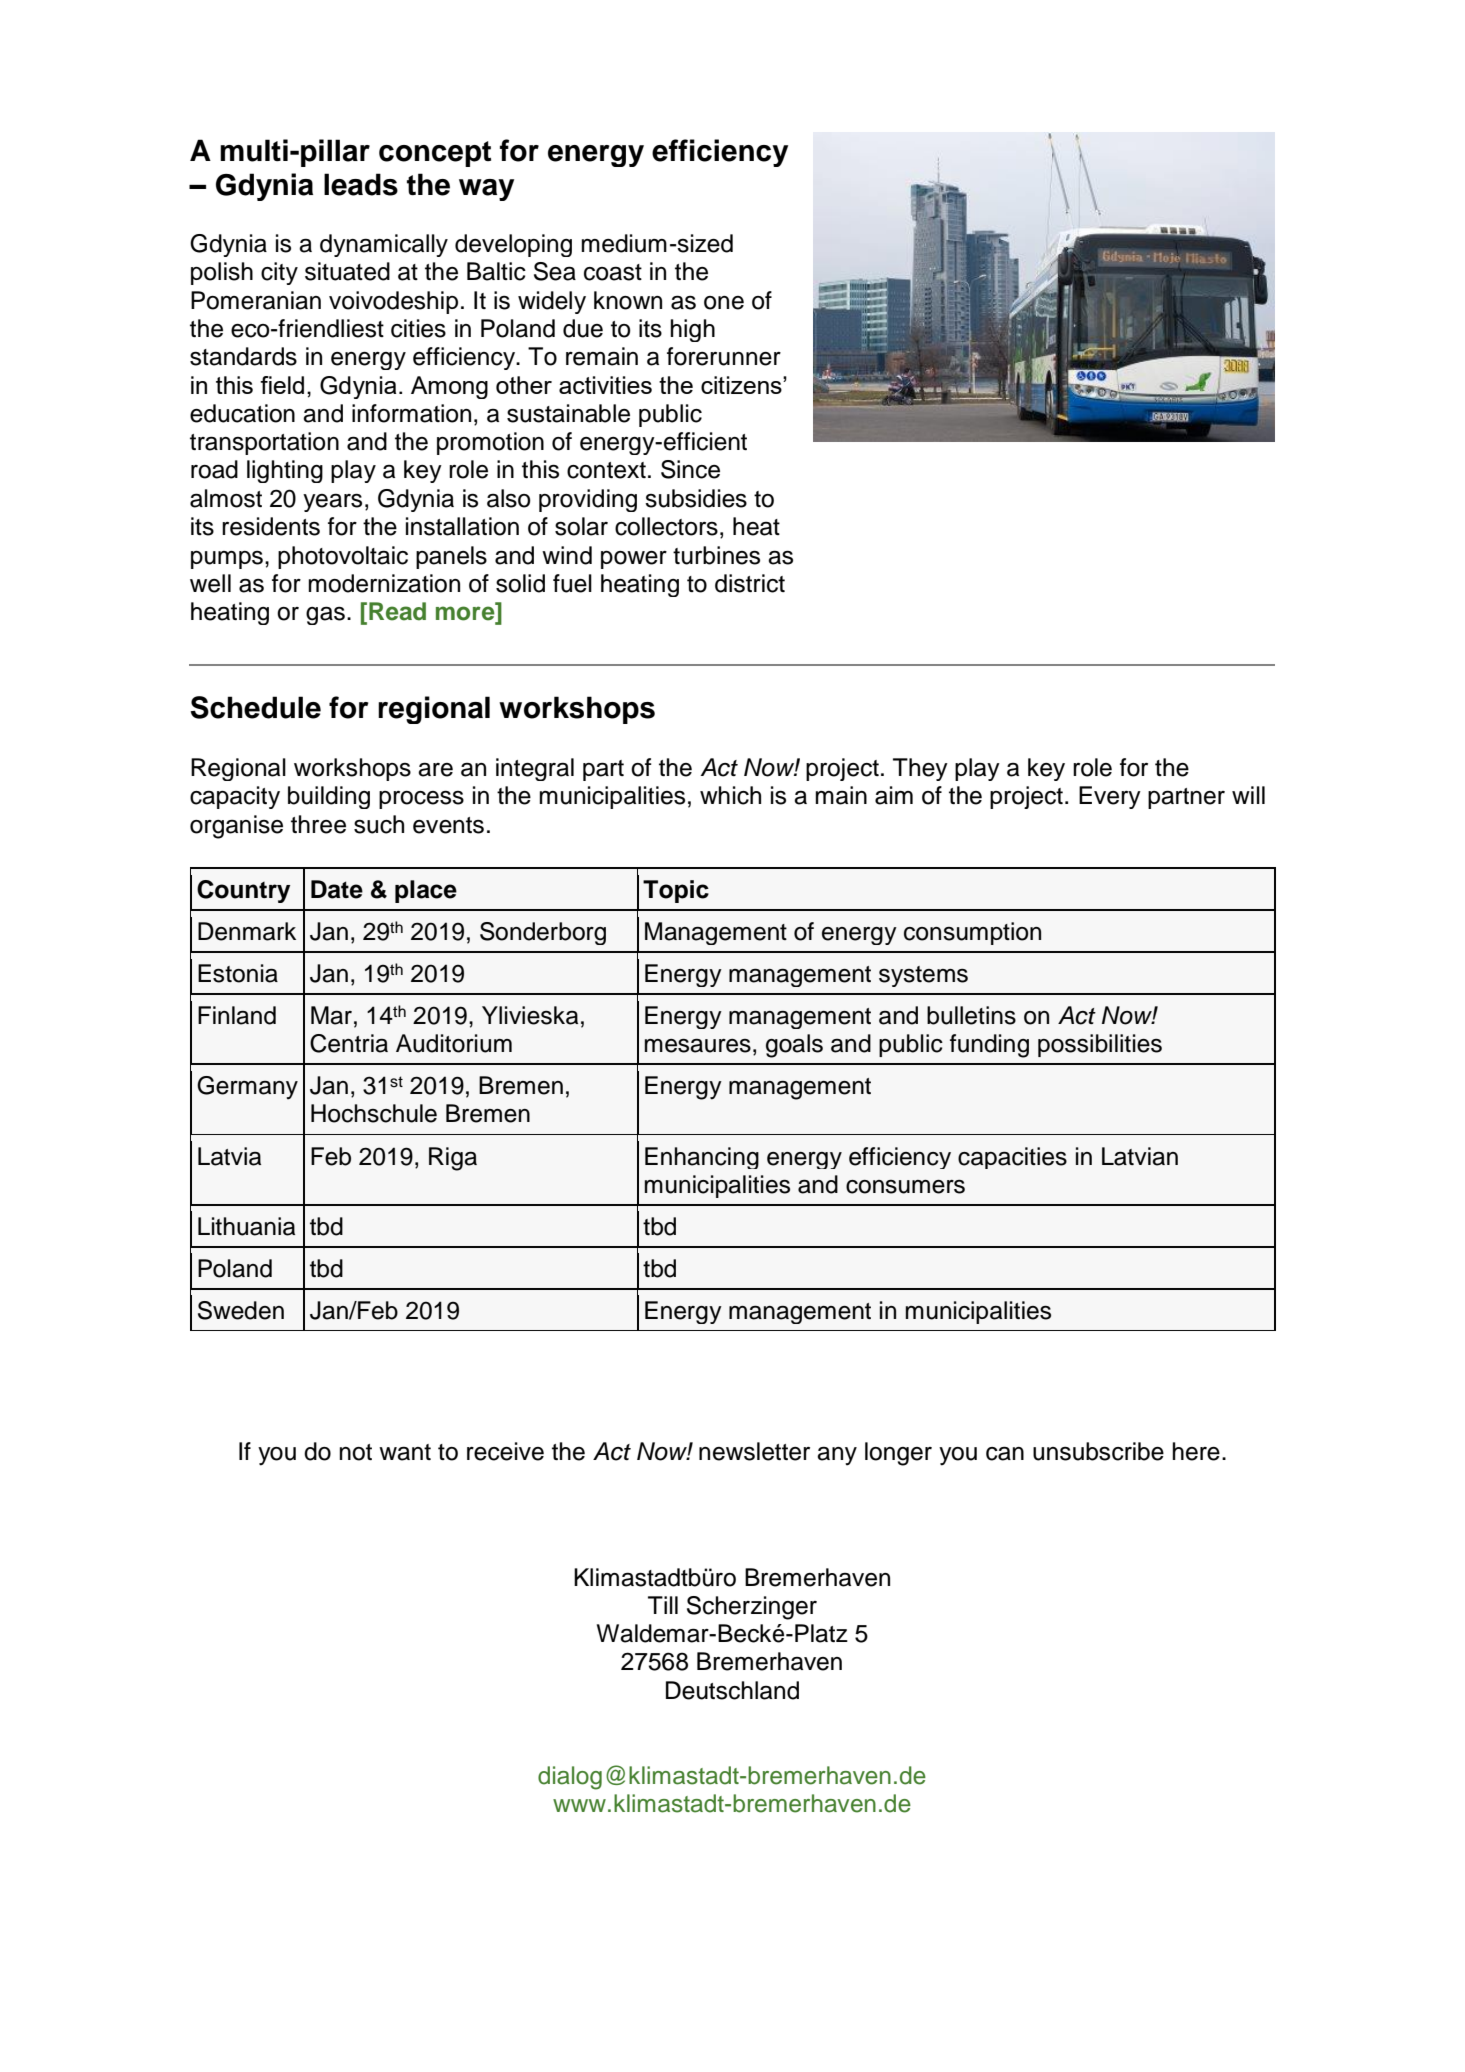 The width and height of the screenshot is (1465, 2072). Describe the element at coordinates (732, 1690) in the screenshot. I see `Deutschland` at that location.
